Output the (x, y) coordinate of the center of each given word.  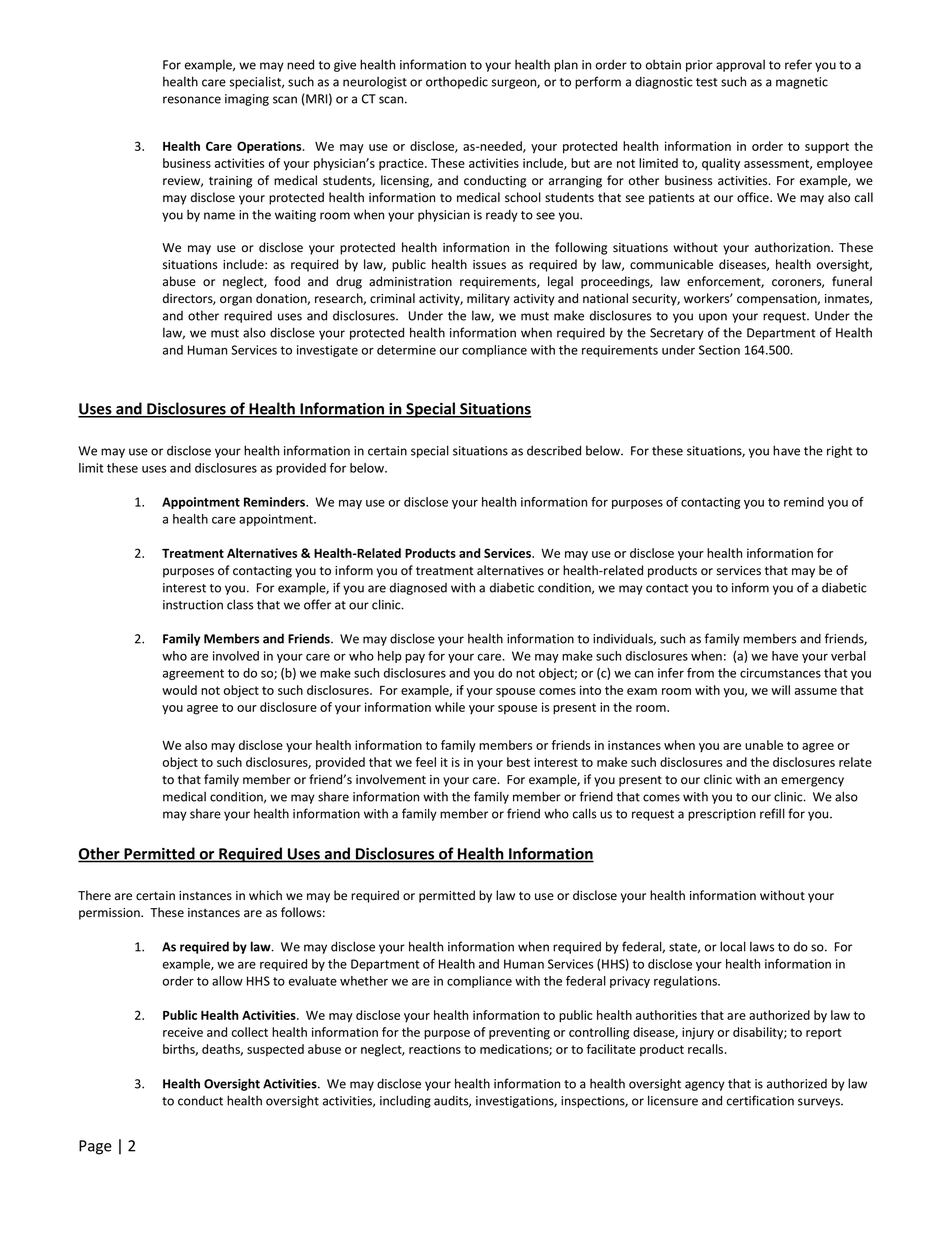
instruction (193, 605)
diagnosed (418, 589)
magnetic (802, 83)
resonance (192, 100)
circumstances (780, 673)
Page (95, 1147)
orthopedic (457, 82)
